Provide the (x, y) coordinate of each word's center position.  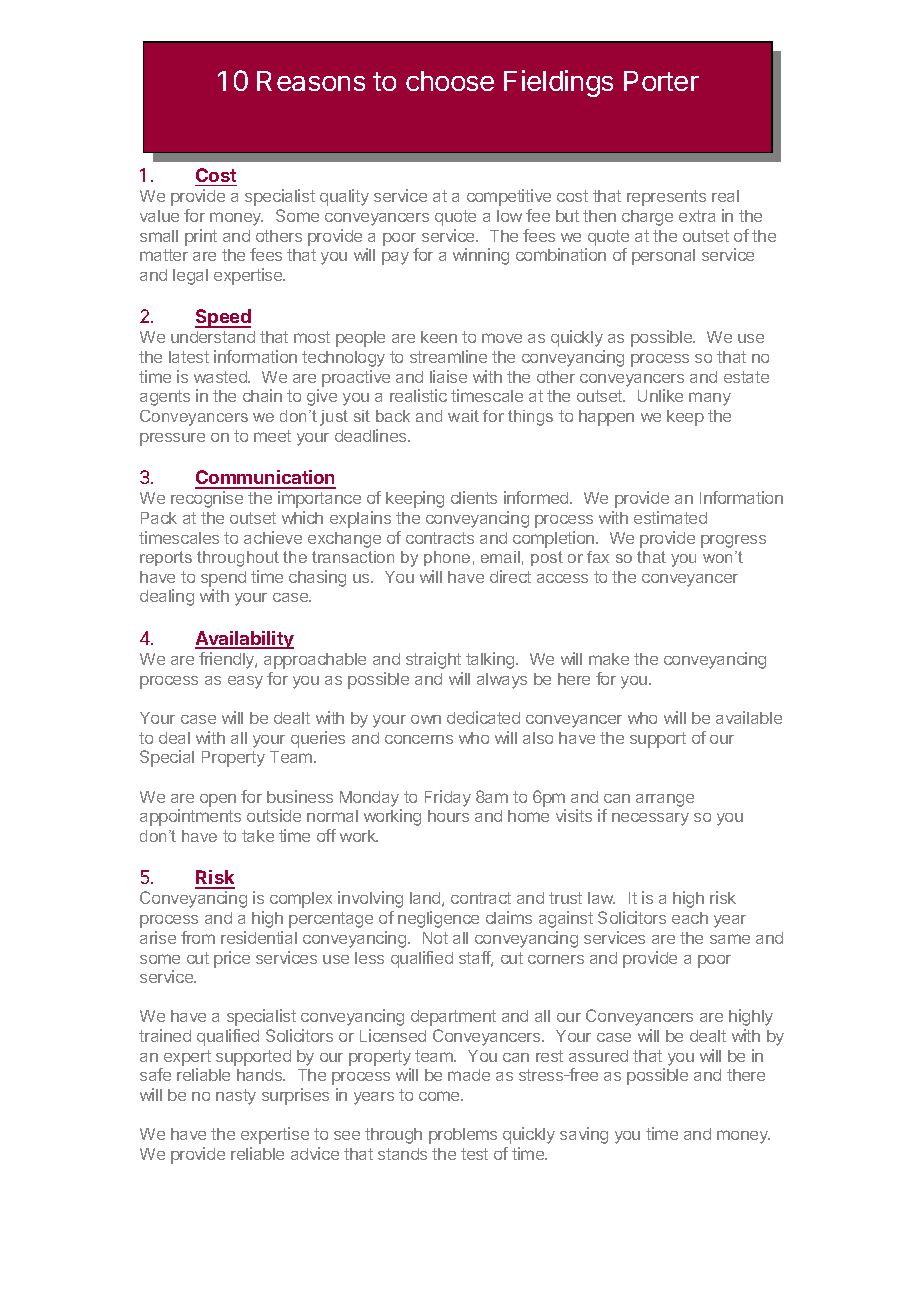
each (690, 918)
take (258, 836)
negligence (438, 919)
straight (433, 660)
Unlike (660, 395)
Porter (661, 81)
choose (450, 81)
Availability (244, 640)
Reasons (311, 81)
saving (584, 1135)
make (609, 659)
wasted (221, 377)
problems (463, 1136)
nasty (236, 1097)
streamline (448, 356)
